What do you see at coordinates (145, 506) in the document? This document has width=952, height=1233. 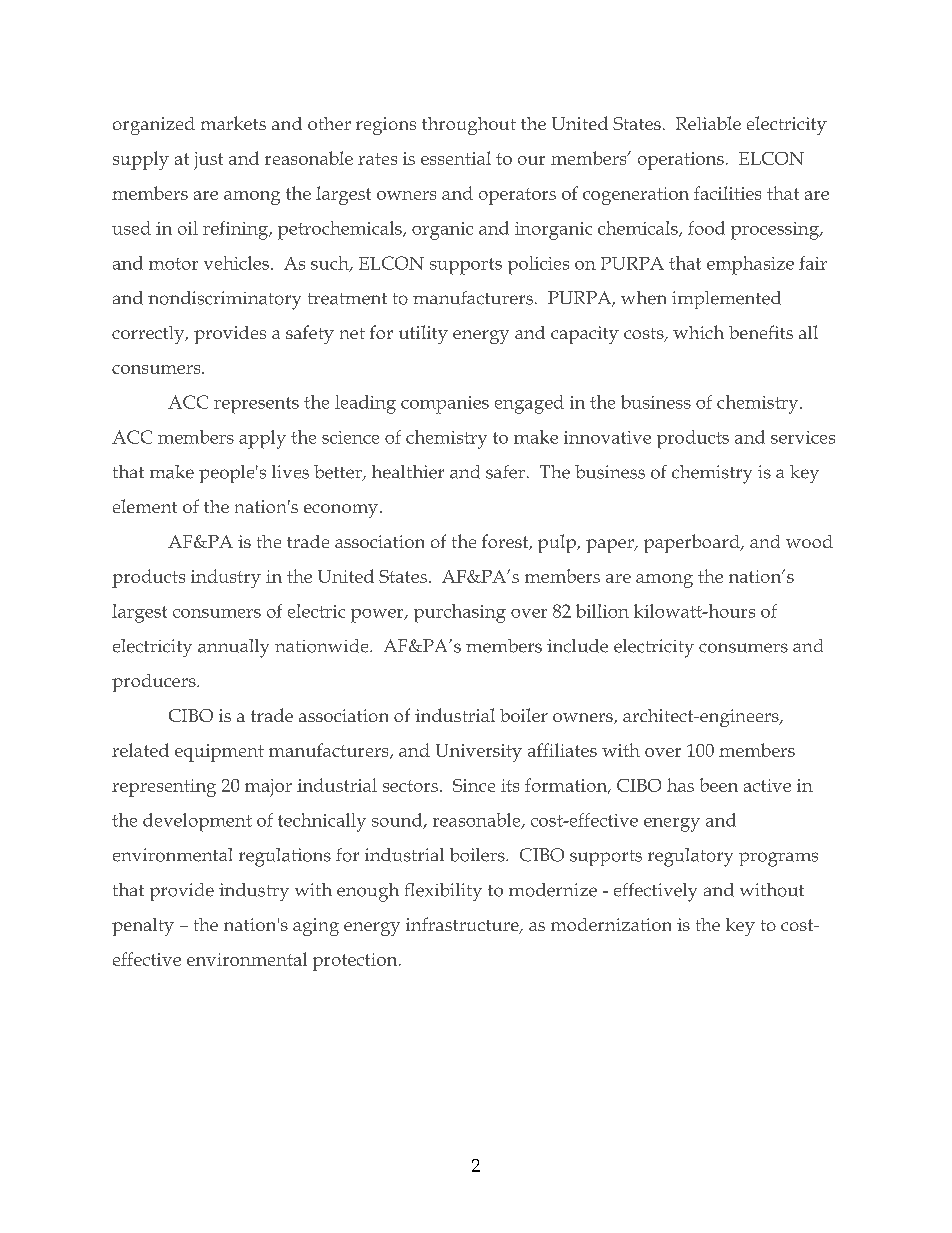 I see `element` at bounding box center [145, 506].
